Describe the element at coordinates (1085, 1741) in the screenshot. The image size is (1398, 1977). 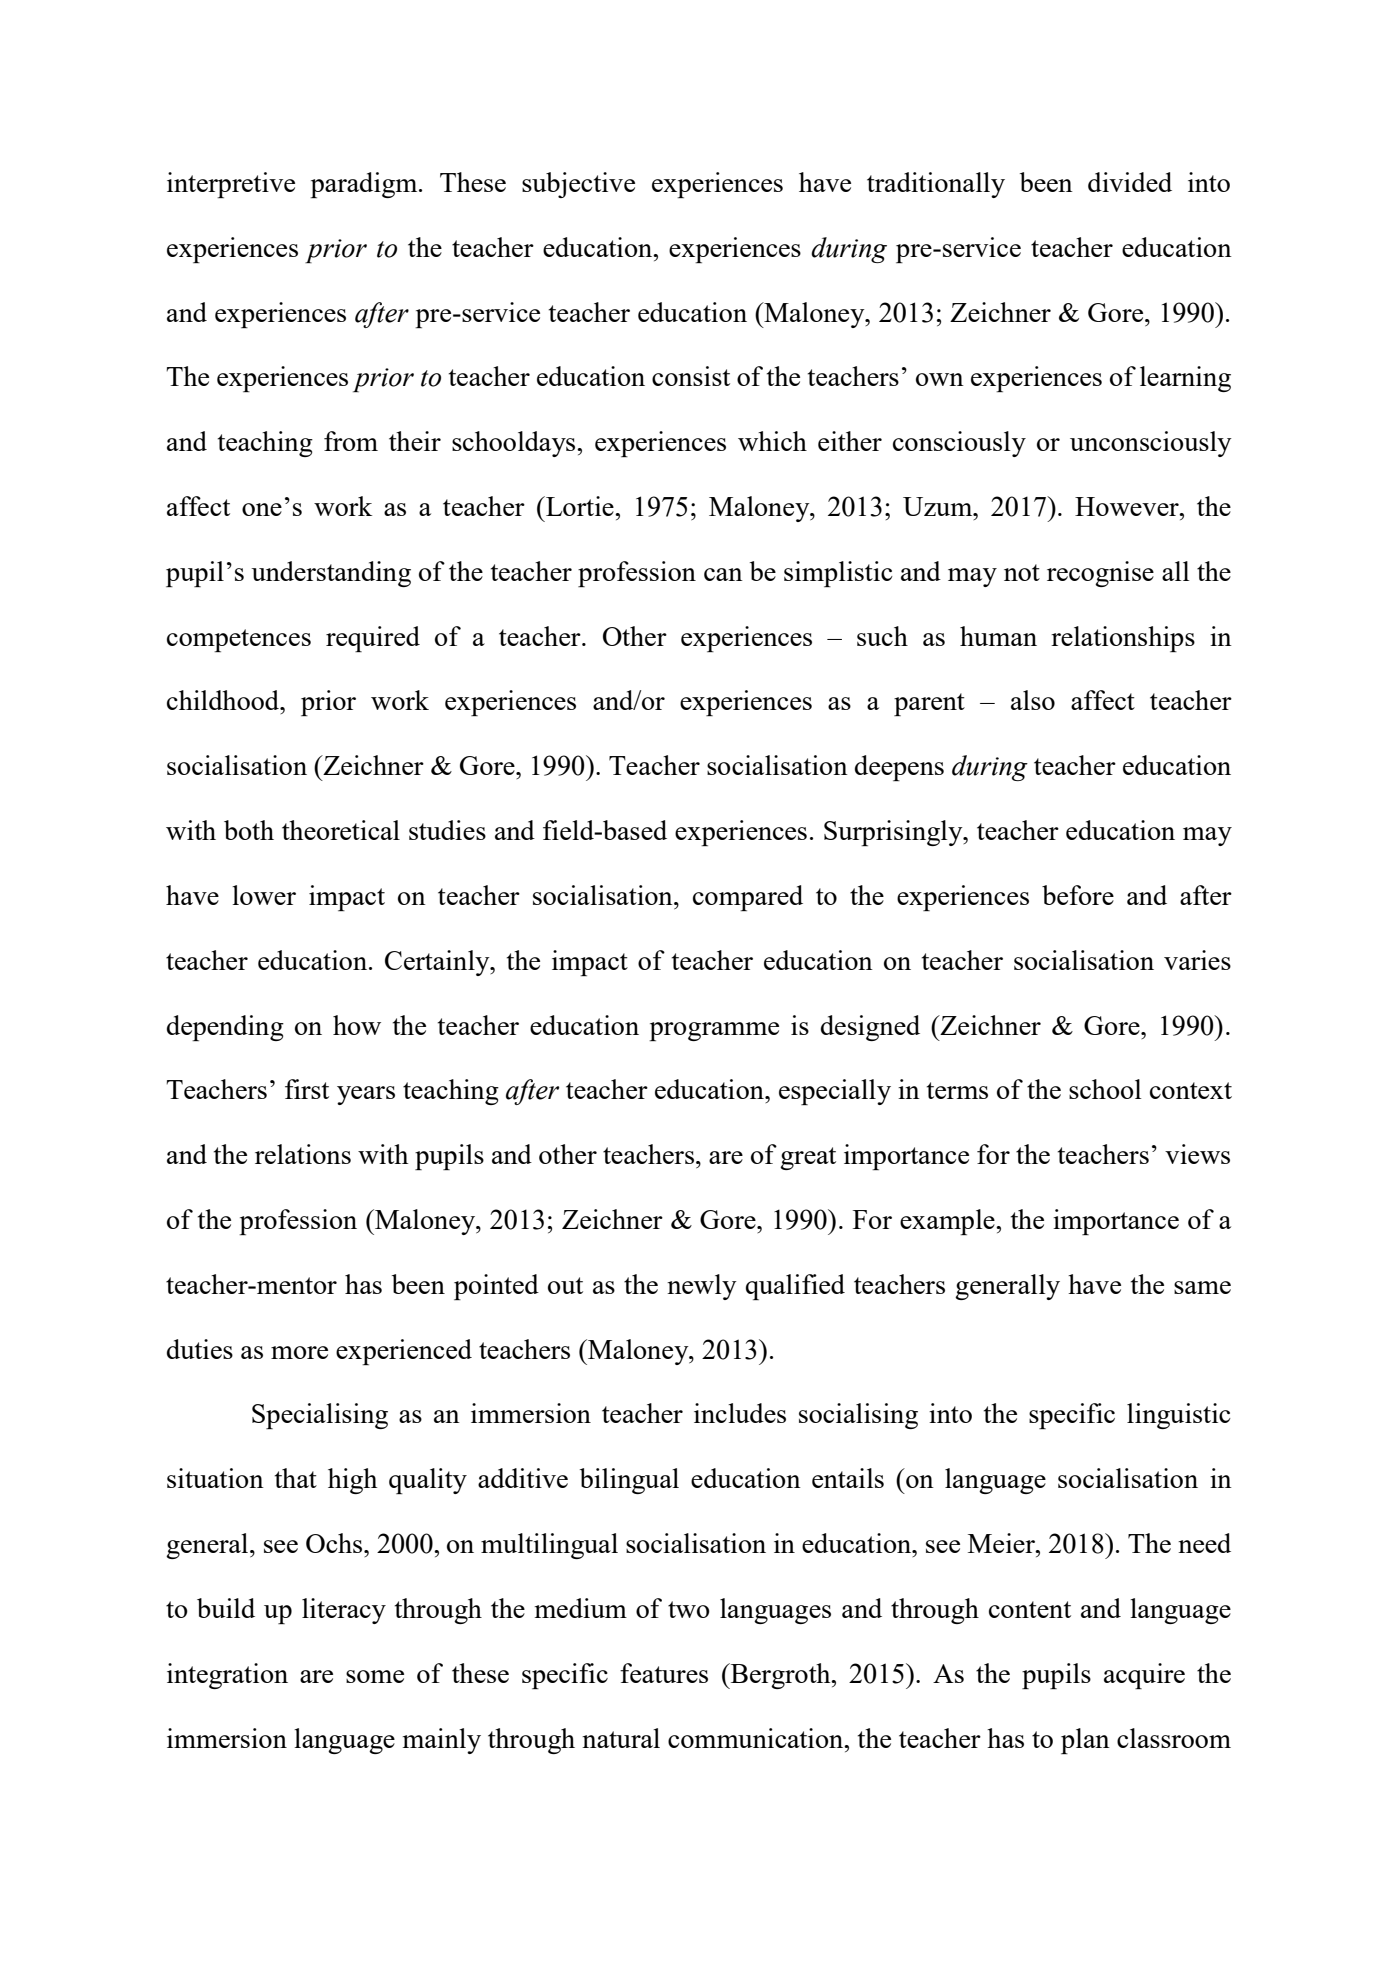
I see `plan` at that location.
